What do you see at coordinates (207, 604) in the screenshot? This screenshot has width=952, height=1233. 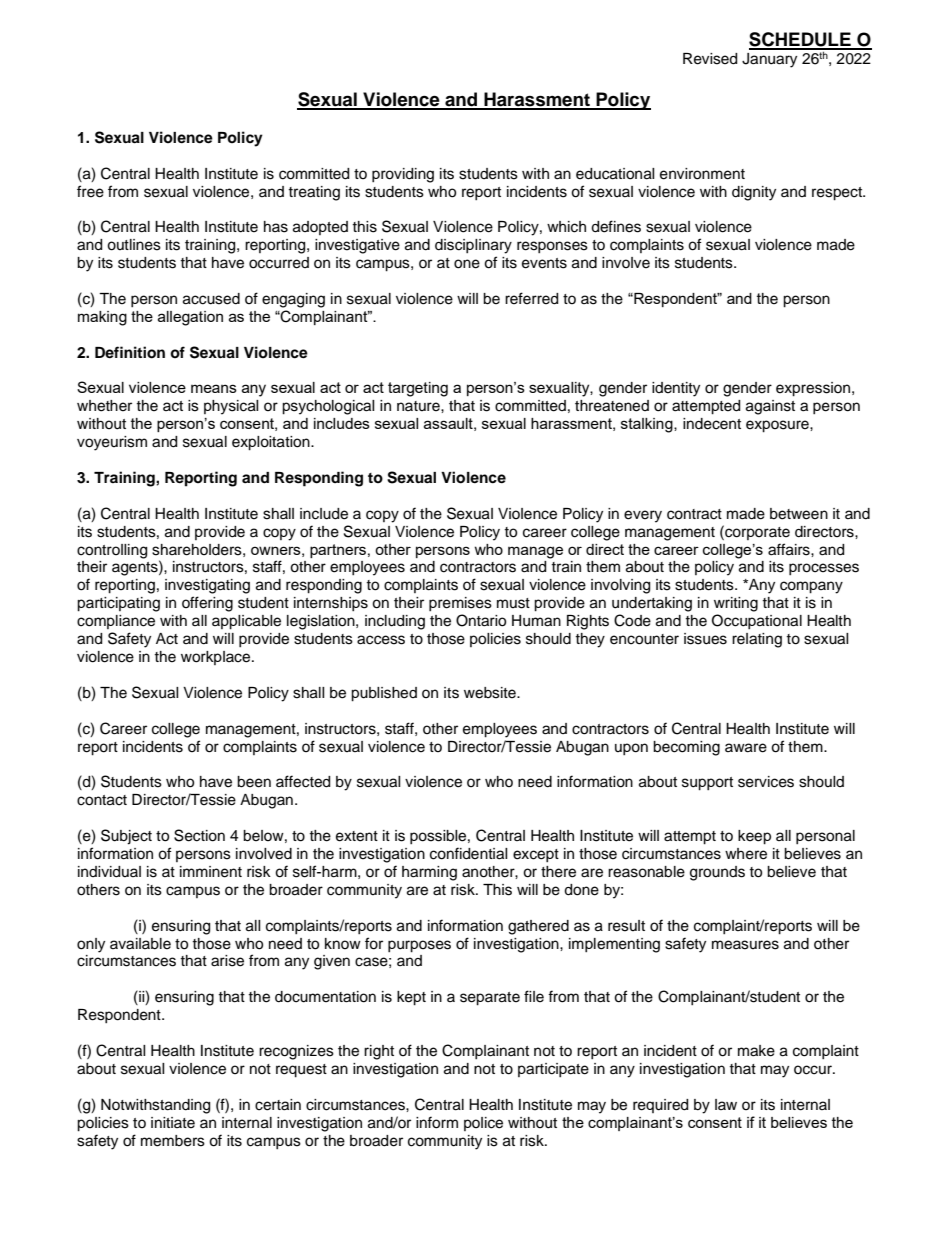 I see `offering` at bounding box center [207, 604].
